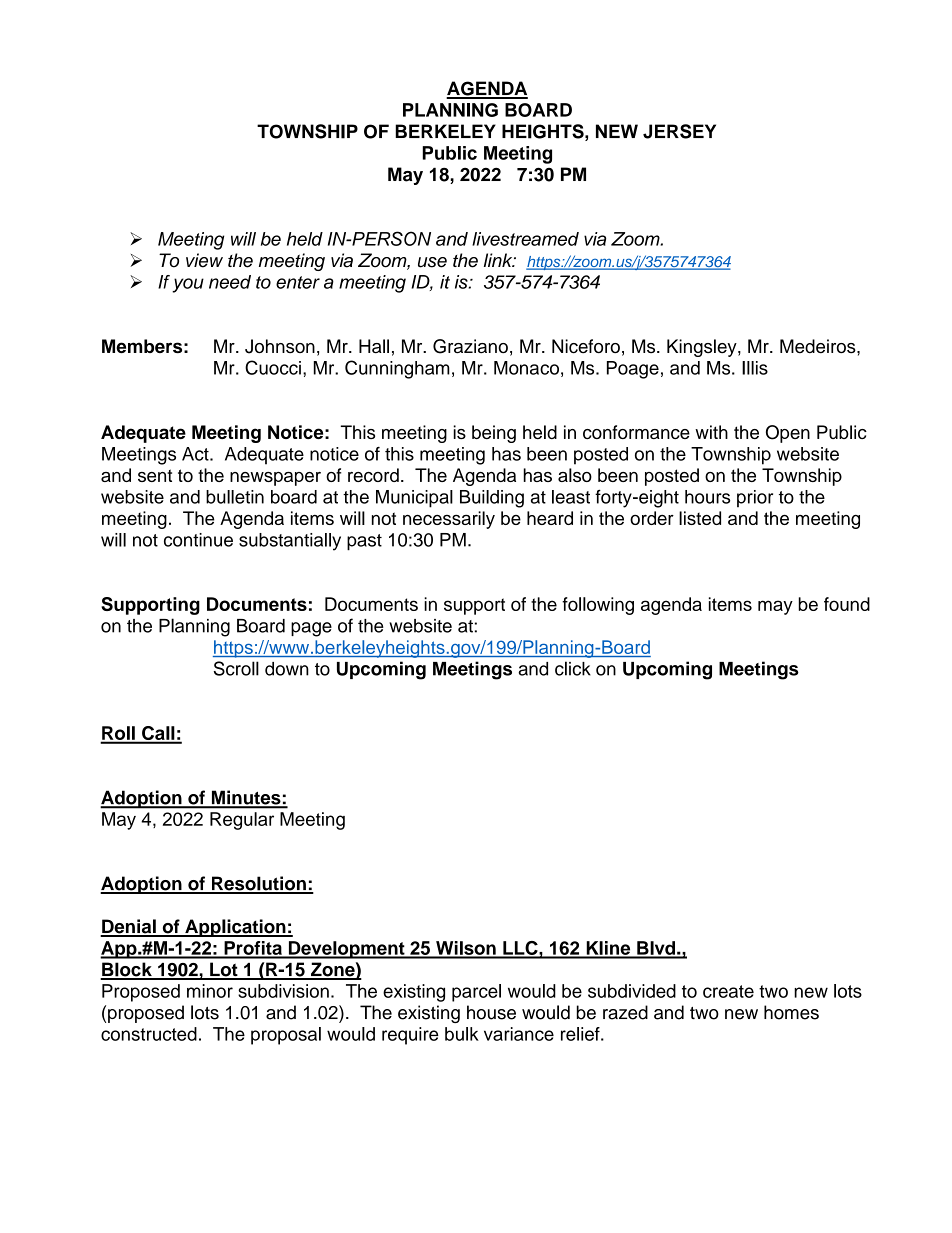 The width and height of the screenshot is (952, 1233). What do you see at coordinates (703, 348) in the screenshot?
I see `Kingsley` at bounding box center [703, 348].
